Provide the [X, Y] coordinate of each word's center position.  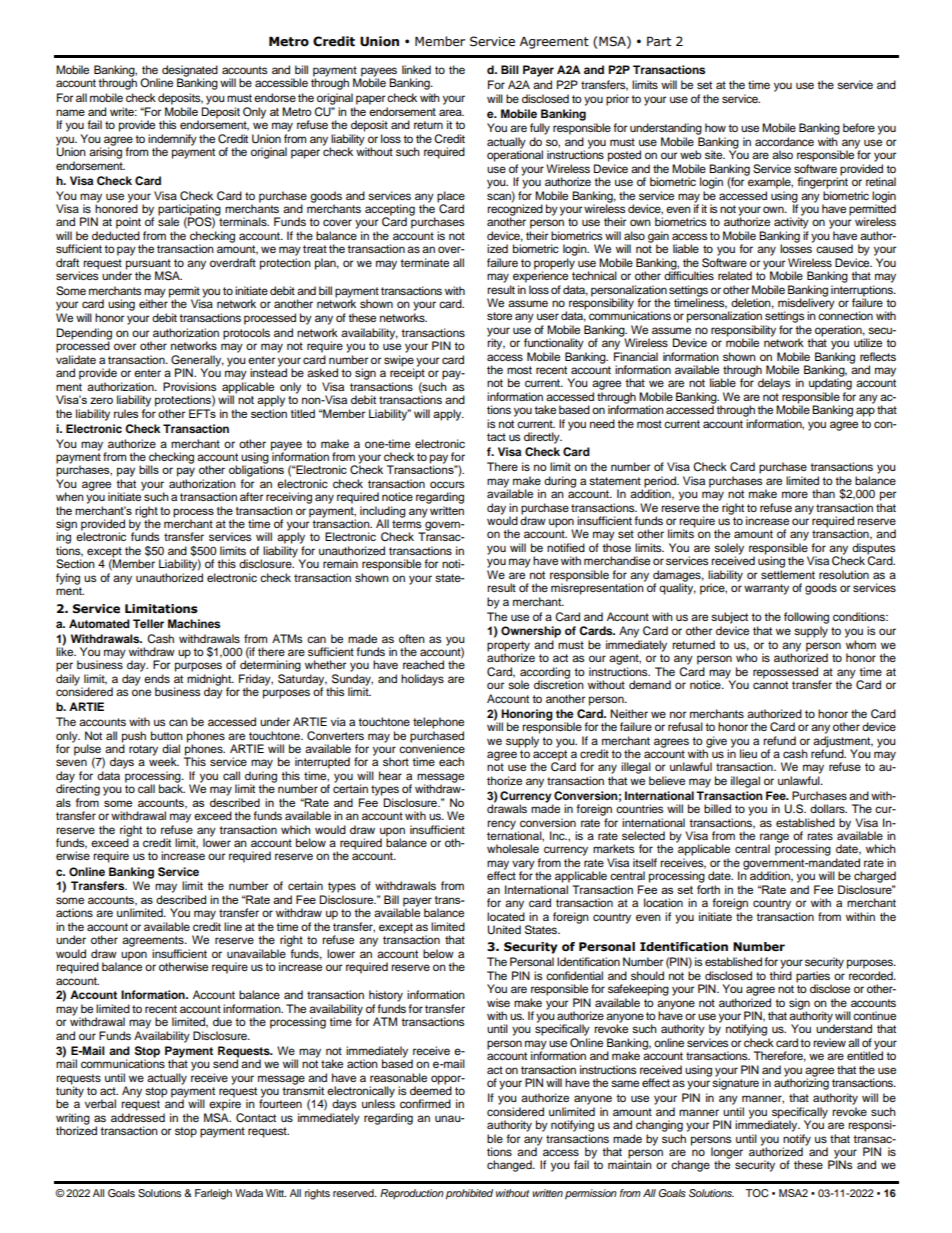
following [806, 618]
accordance [784, 141]
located [506, 916]
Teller [148, 623]
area [451, 112]
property [508, 647]
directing [78, 789]
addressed [138, 1117]
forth [708, 889]
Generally [197, 362]
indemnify [172, 141]
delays [774, 384]
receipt [407, 373]
